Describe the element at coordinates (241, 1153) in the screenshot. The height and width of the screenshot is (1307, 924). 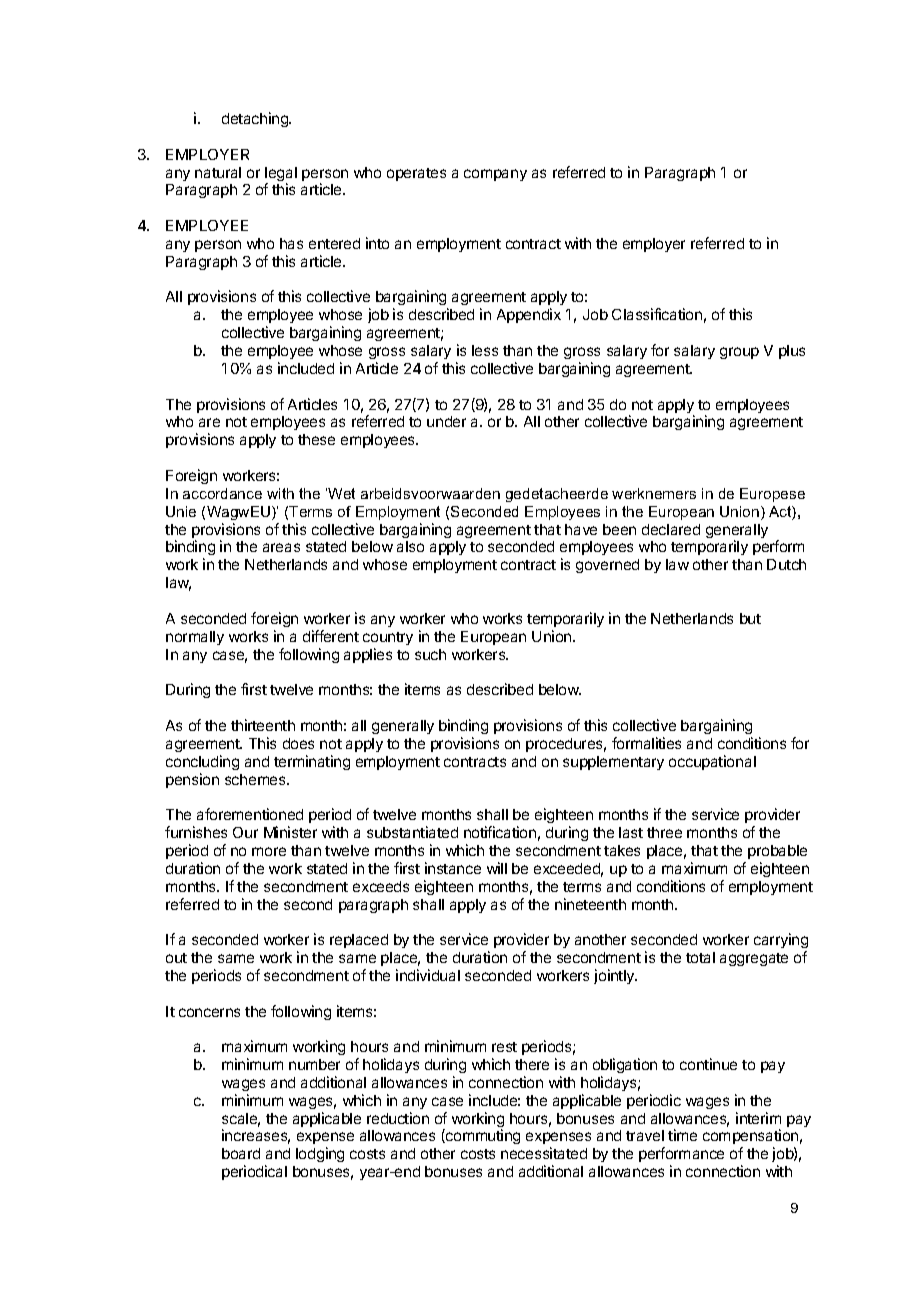
I see `board` at that location.
